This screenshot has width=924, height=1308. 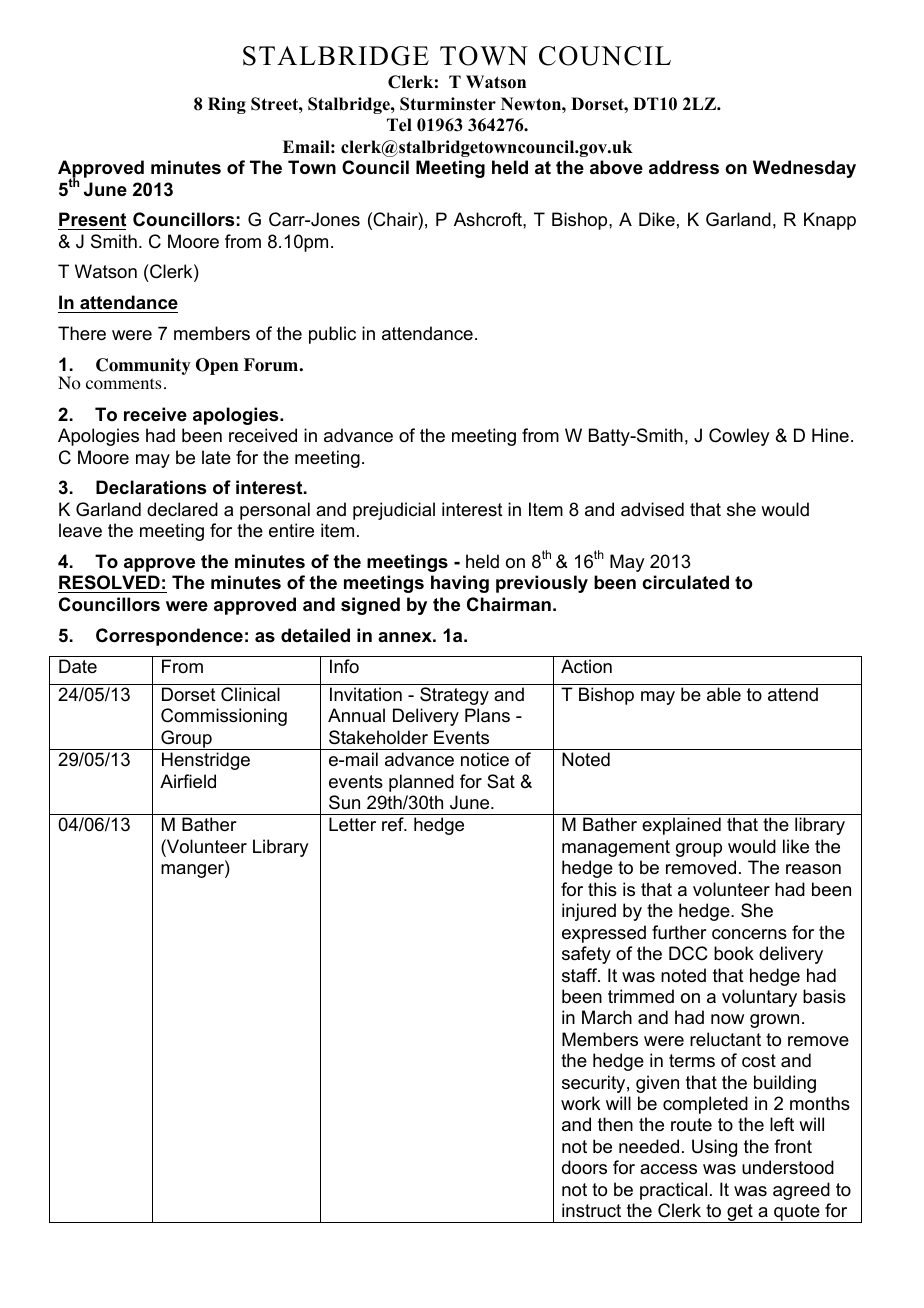 I want to click on Tel, so click(x=399, y=125).
